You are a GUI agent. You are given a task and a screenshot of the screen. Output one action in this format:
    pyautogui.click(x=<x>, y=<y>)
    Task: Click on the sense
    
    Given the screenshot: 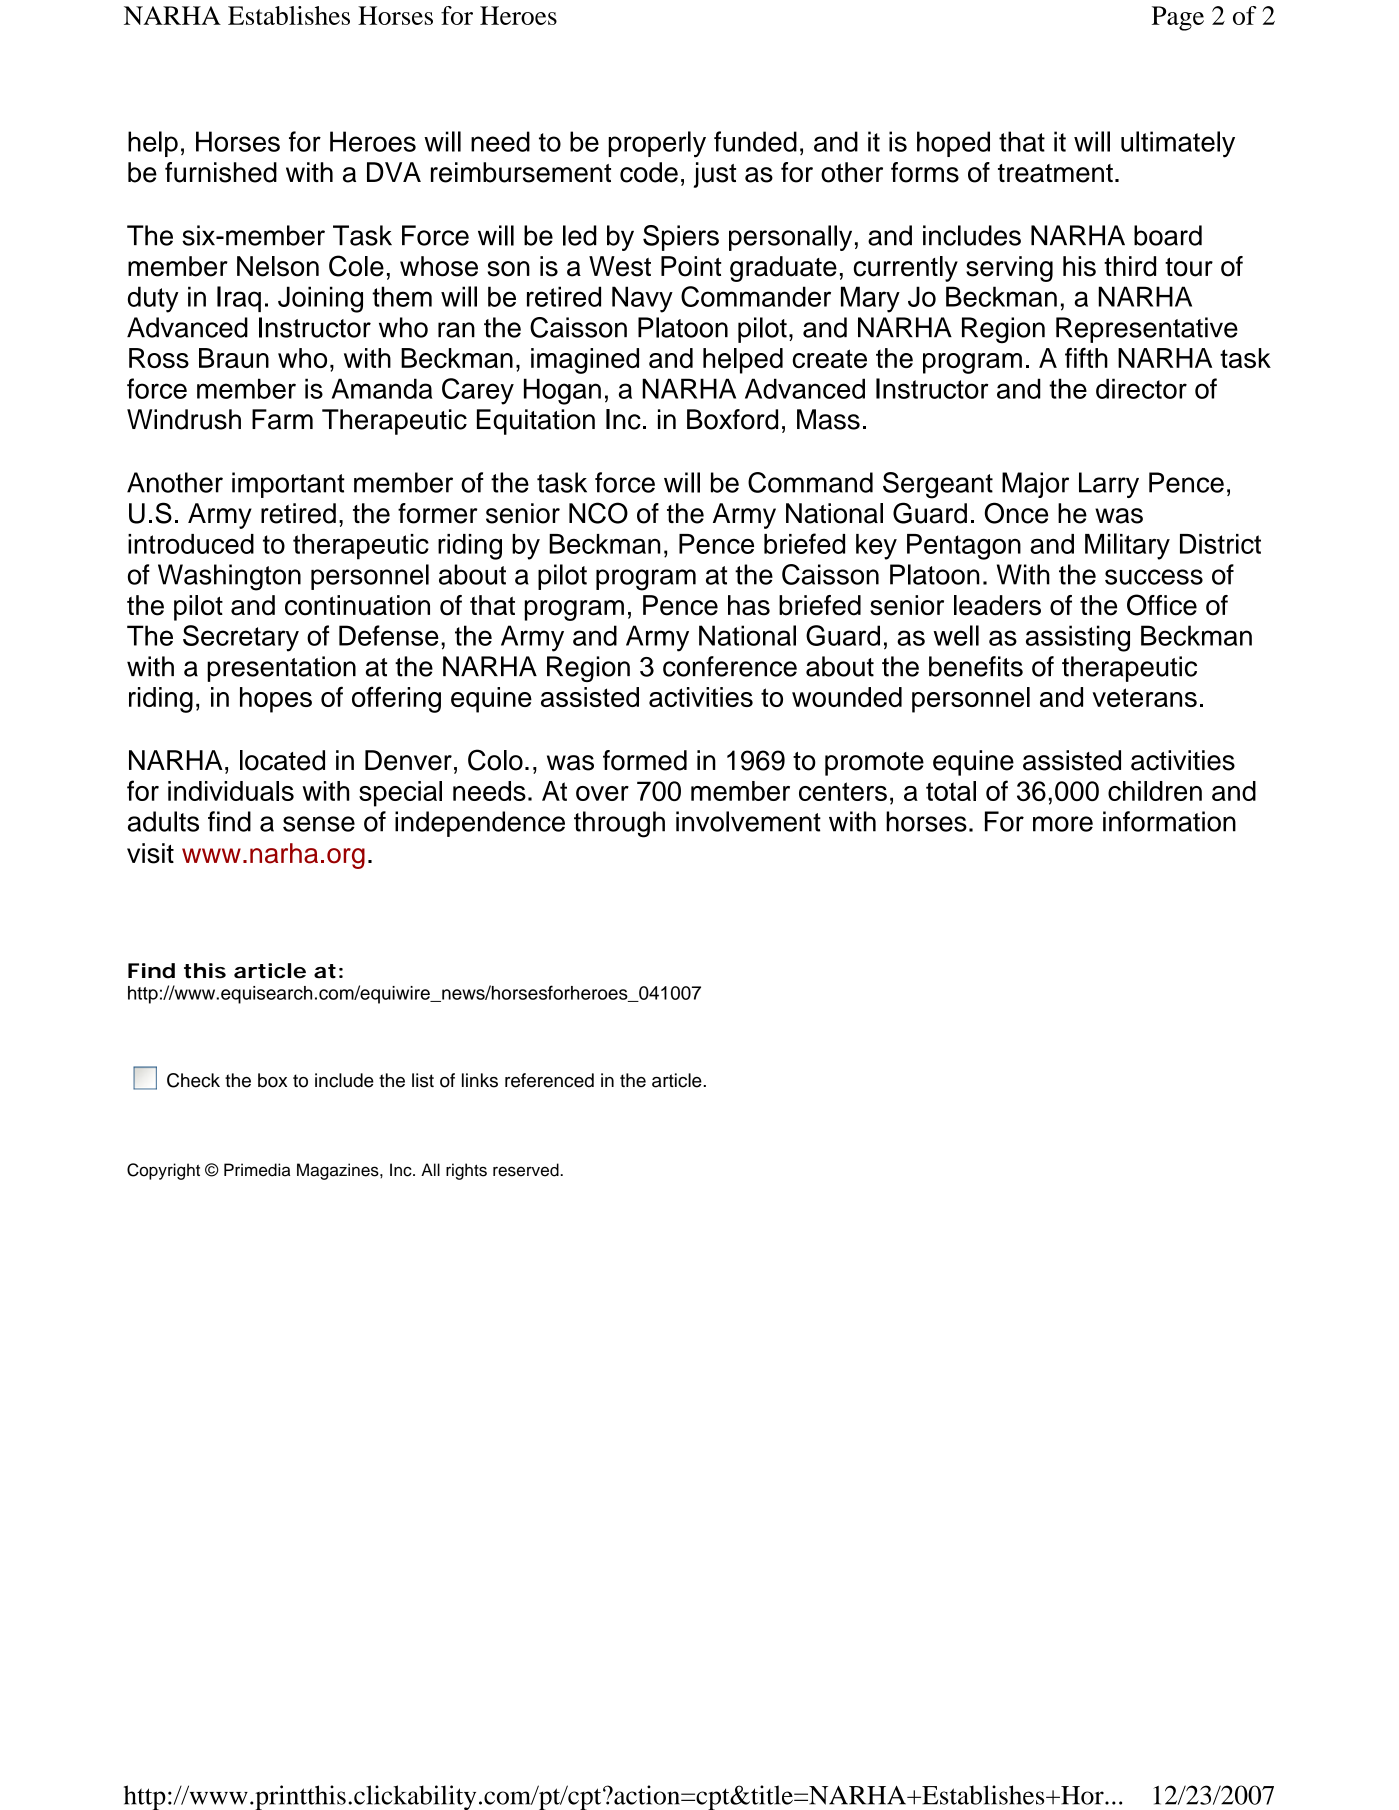 What is the action you would take?
    pyautogui.click(x=319, y=824)
